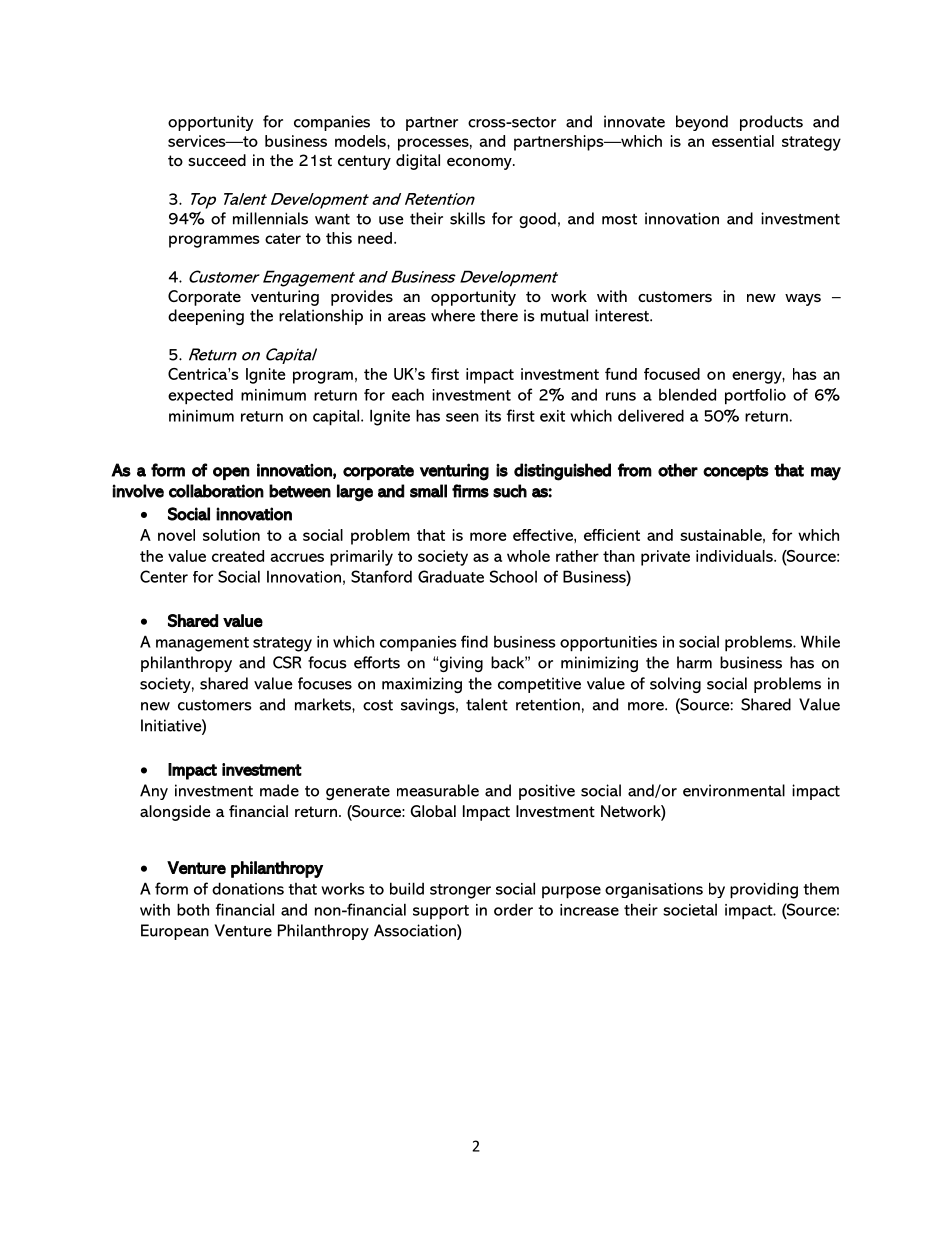  I want to click on succeed, so click(217, 160).
